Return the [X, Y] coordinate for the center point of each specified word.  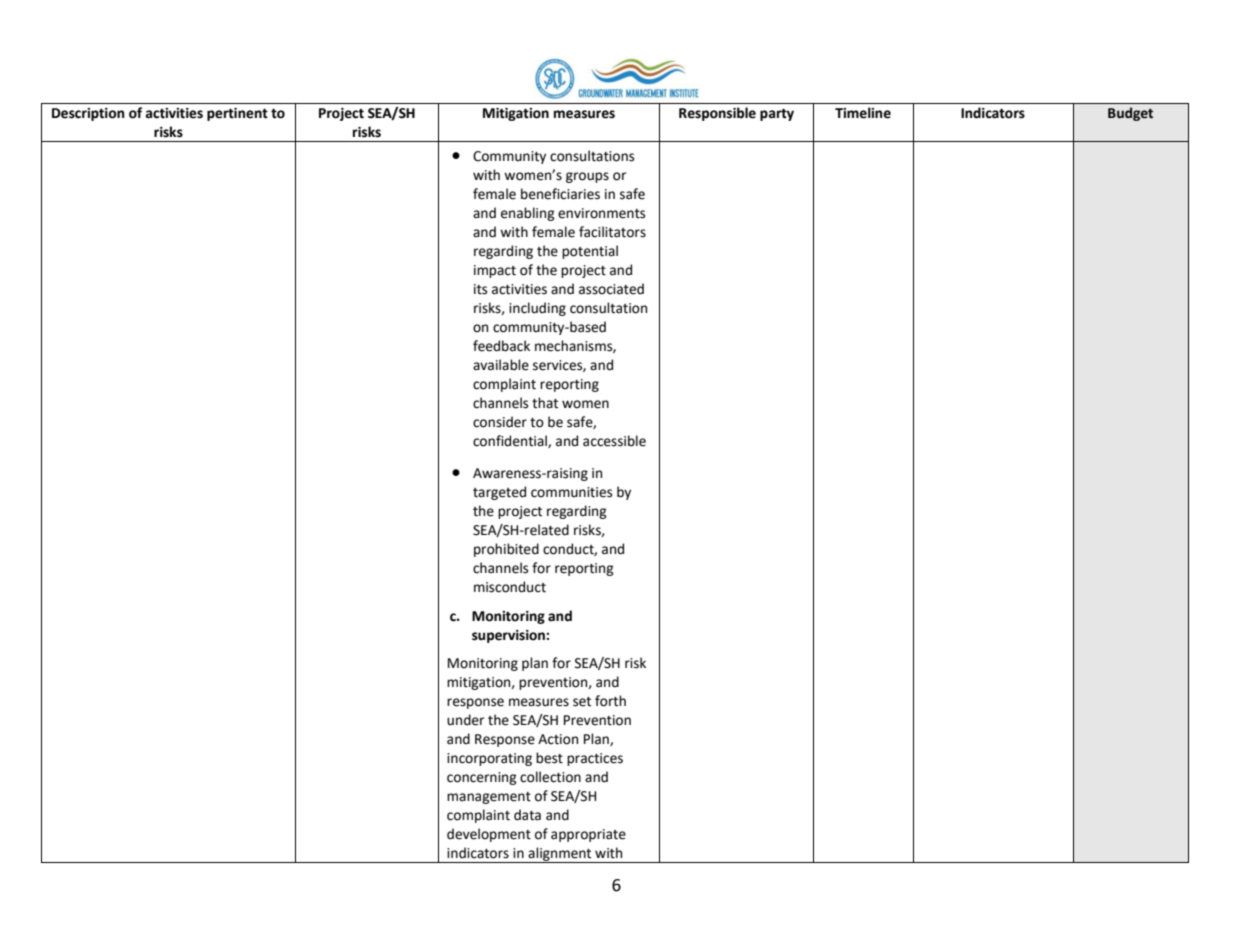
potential [590, 252]
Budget [1130, 114]
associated [611, 289]
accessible [614, 441]
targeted [499, 493]
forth [610, 701]
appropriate [588, 835]
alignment [560, 855]
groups [587, 177]
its [480, 289]
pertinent [237, 114]
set [582, 702]
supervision [509, 636]
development [489, 835]
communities [571, 492]
